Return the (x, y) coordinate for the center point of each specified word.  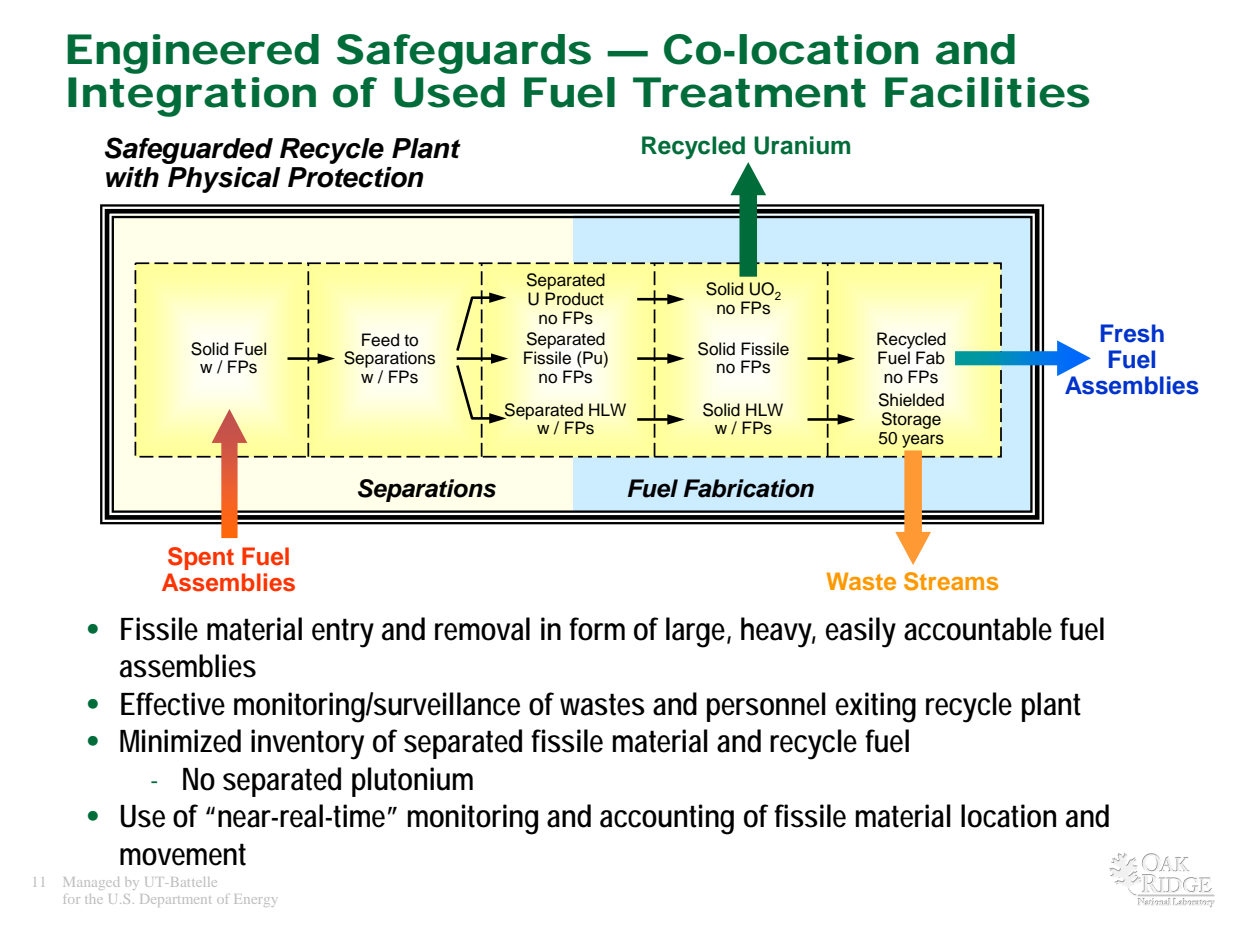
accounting (667, 819)
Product (574, 299)
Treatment (749, 92)
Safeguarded (189, 150)
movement (183, 854)
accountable (978, 629)
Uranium (802, 145)
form (597, 629)
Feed (380, 340)
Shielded (911, 400)
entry (343, 633)
